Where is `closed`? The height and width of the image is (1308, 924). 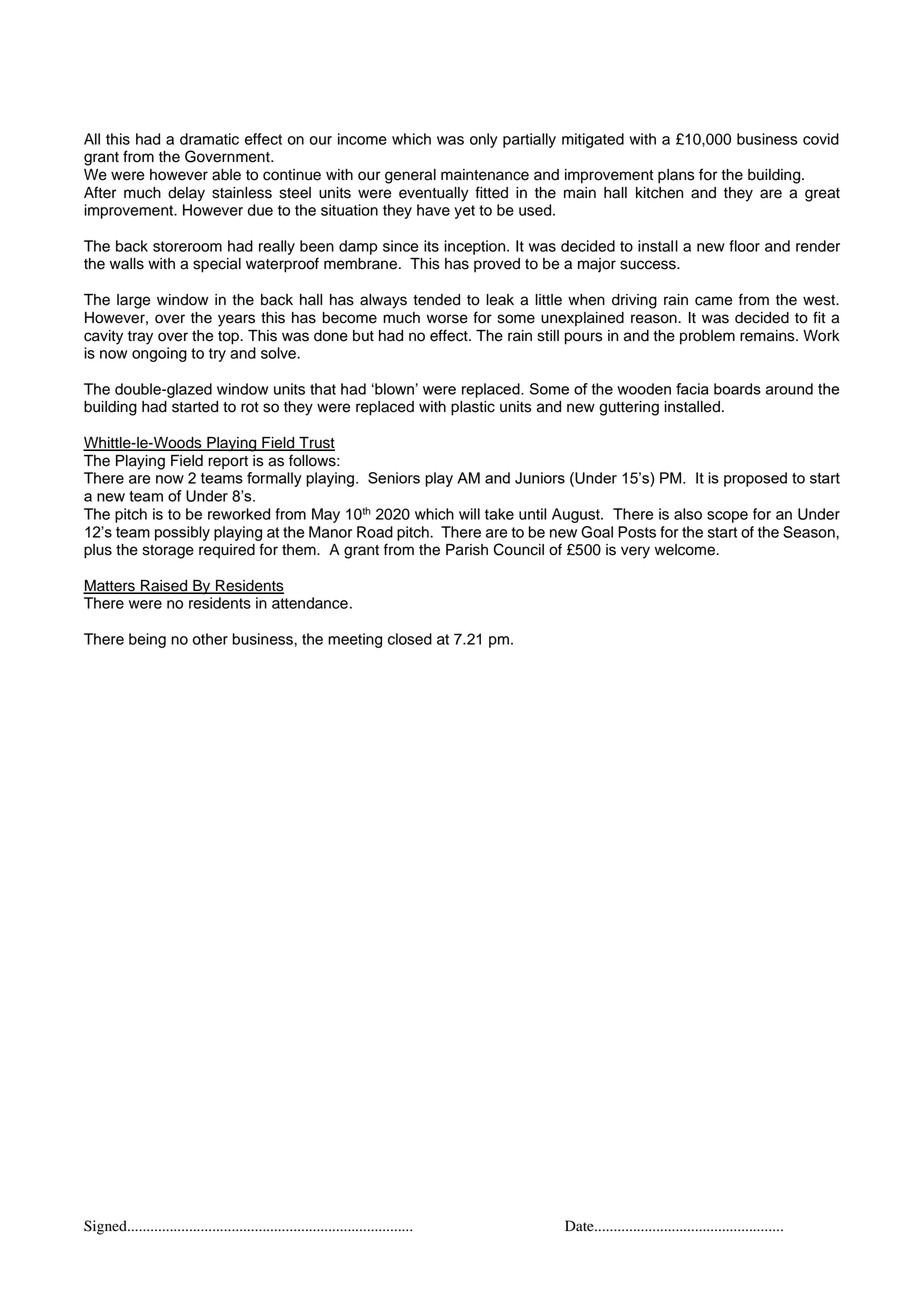
closed is located at coordinates (410, 639).
